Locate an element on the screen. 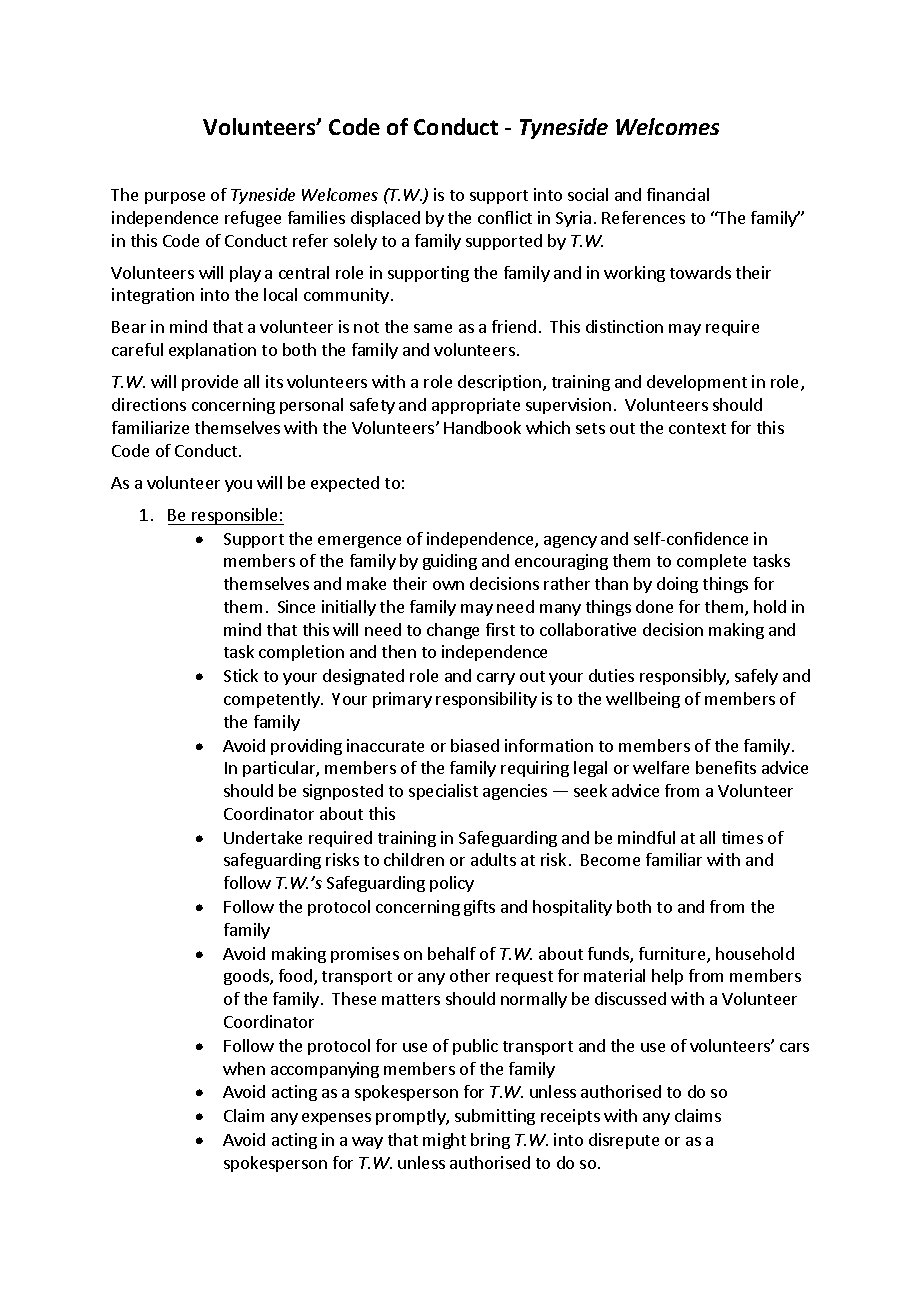 The width and height of the screenshot is (924, 1309). conflict is located at coordinates (505, 217).
